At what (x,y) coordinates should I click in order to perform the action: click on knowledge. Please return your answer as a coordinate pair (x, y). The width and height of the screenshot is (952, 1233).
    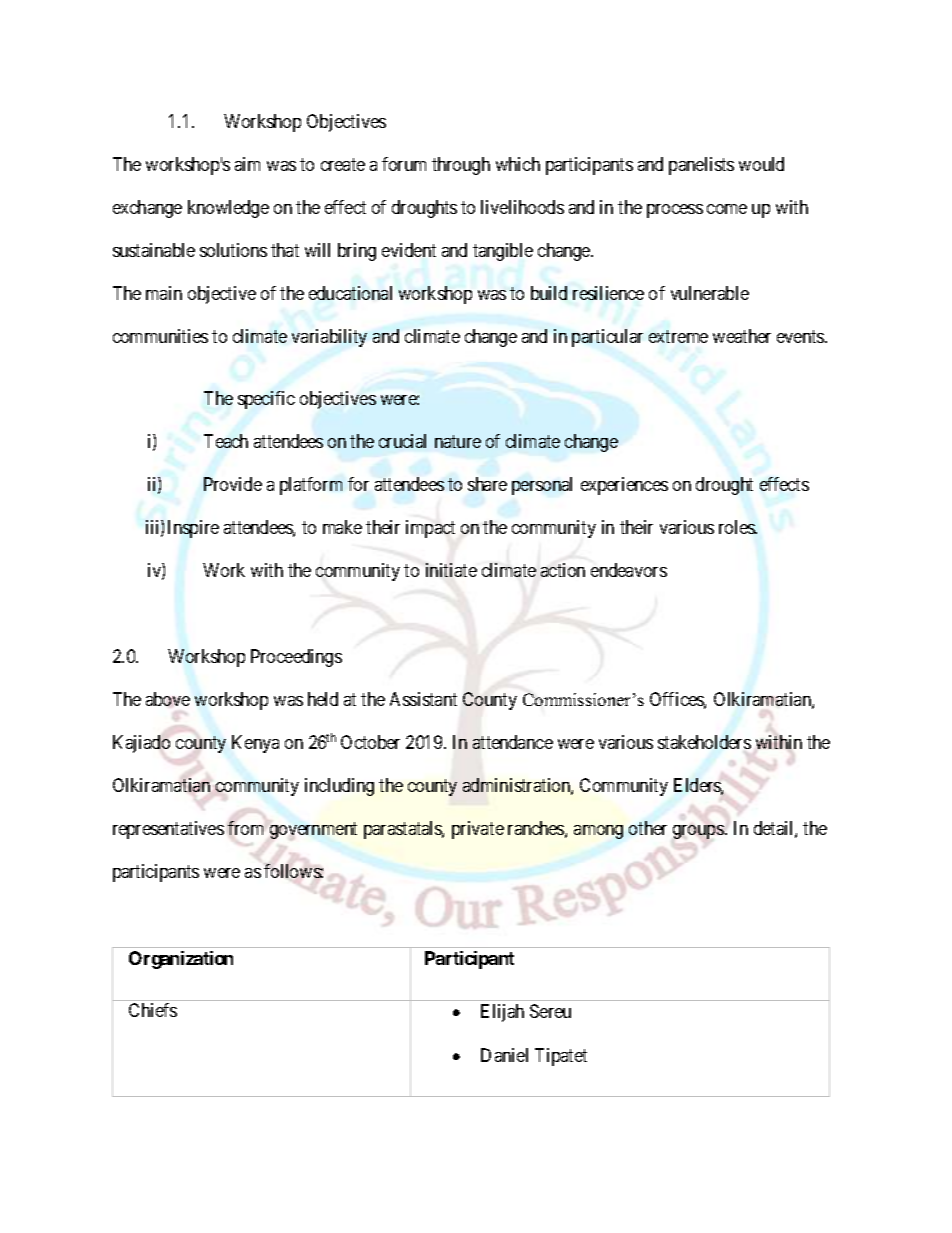
    Looking at the image, I should click on (228, 209).
